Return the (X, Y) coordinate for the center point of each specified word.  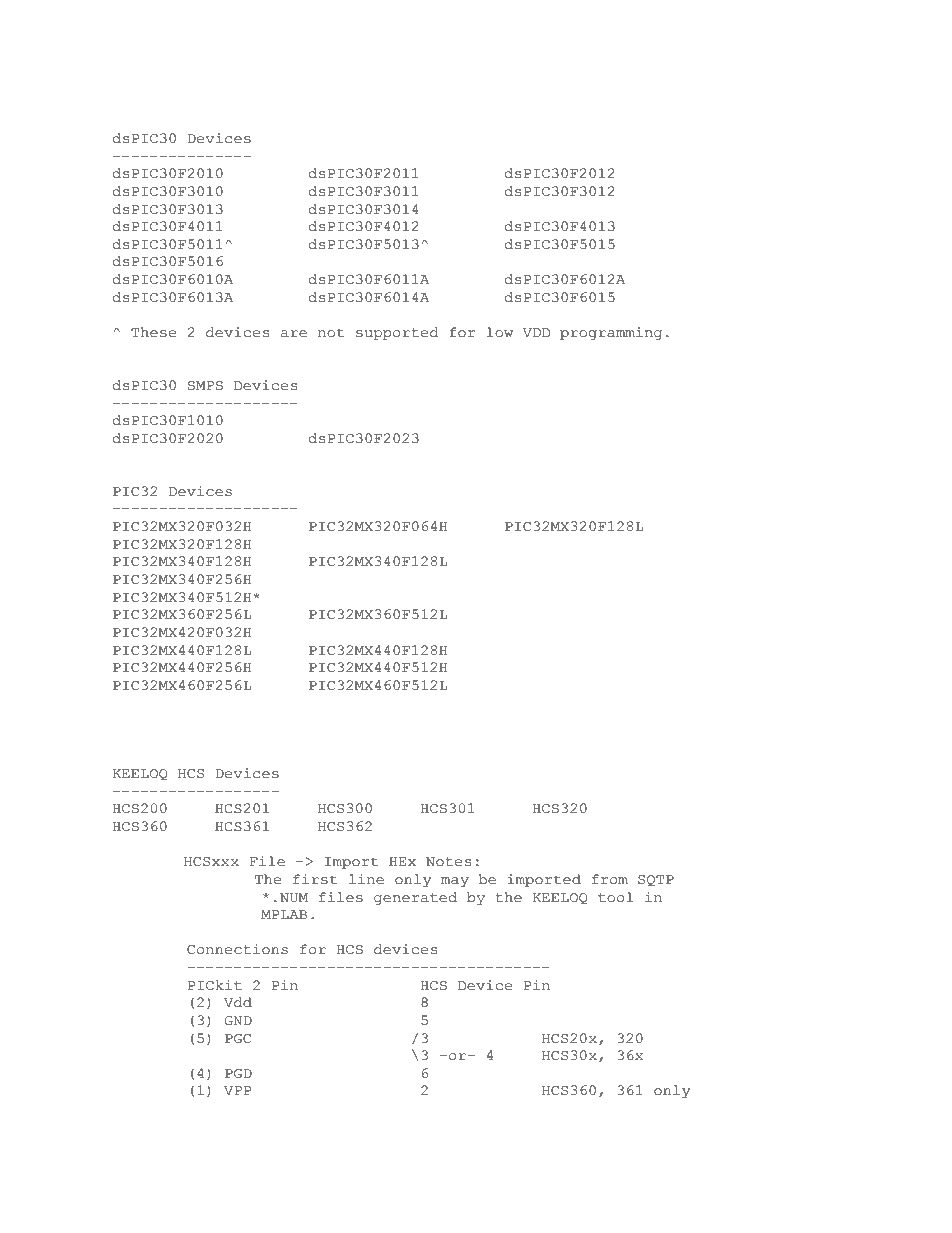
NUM (294, 898)
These (153, 332)
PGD (238, 1074)
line (366, 879)
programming (611, 333)
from (610, 879)
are (294, 334)
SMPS (205, 386)
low (499, 332)
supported (397, 333)
